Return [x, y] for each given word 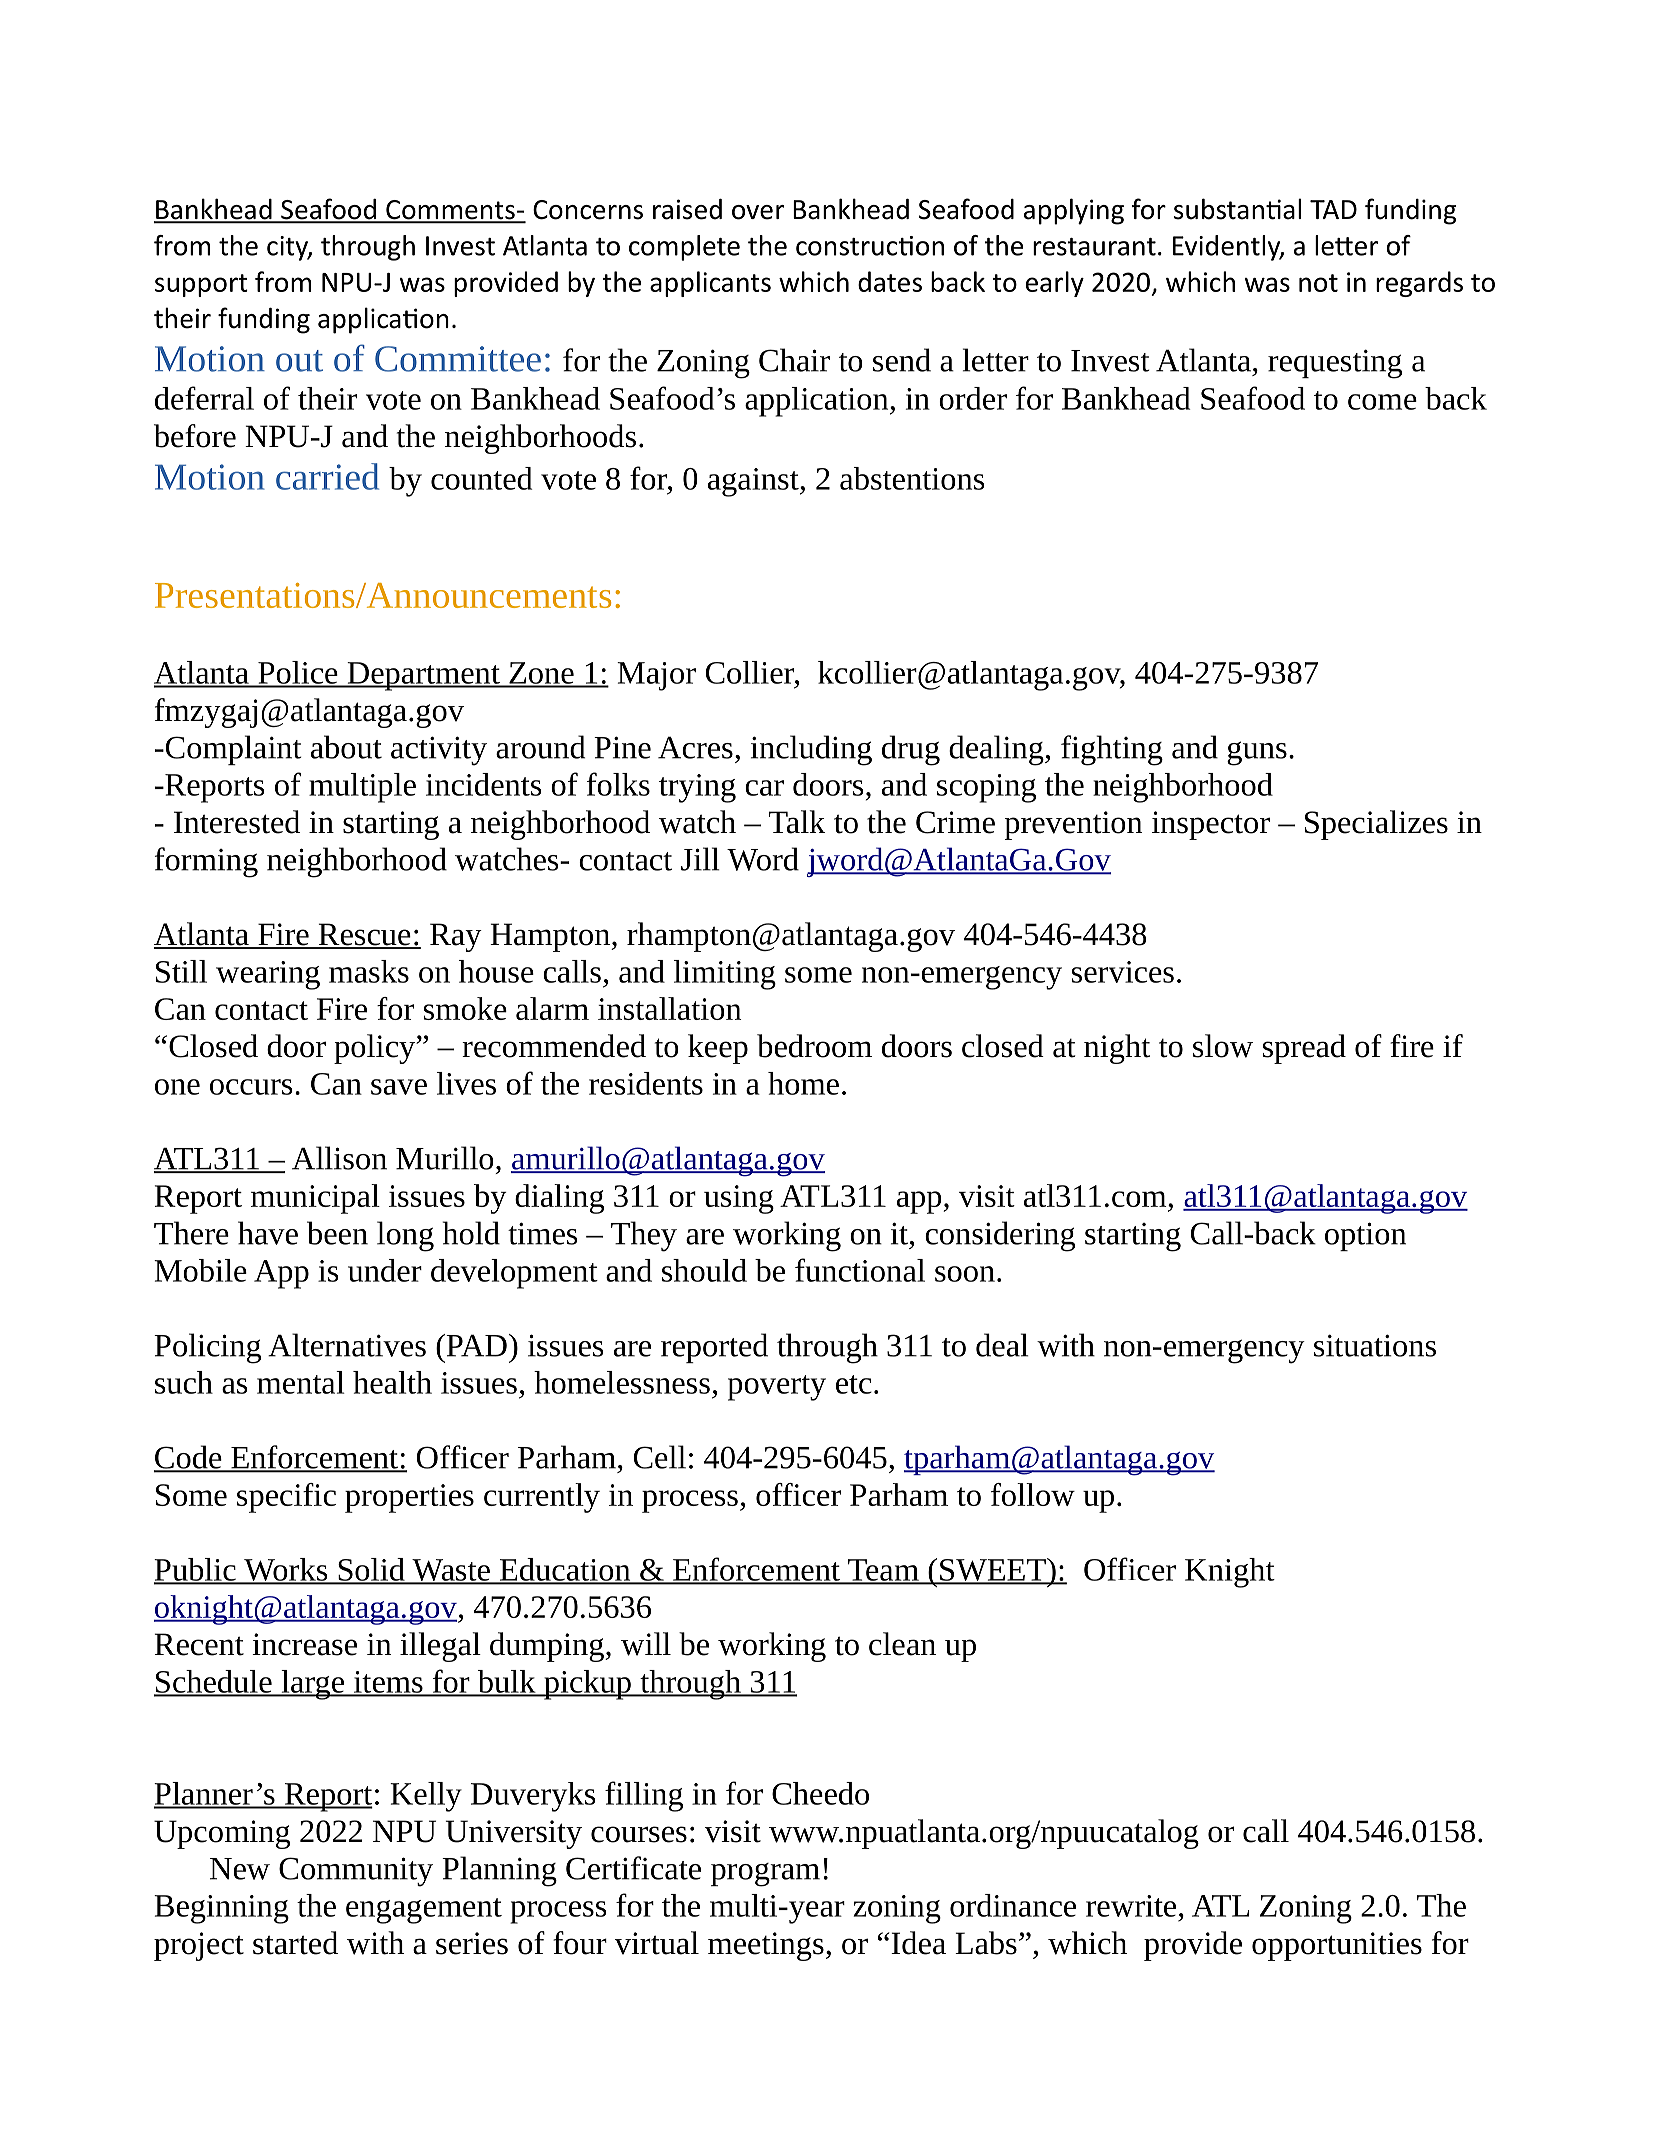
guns [1257, 753]
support [201, 285]
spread [1304, 1049]
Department [423, 676]
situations [1375, 1345]
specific [286, 1498]
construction [870, 246]
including [811, 750]
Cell [660, 1457]
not [1318, 283]
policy [376, 1049]
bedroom [814, 1046]
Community [356, 1872]
